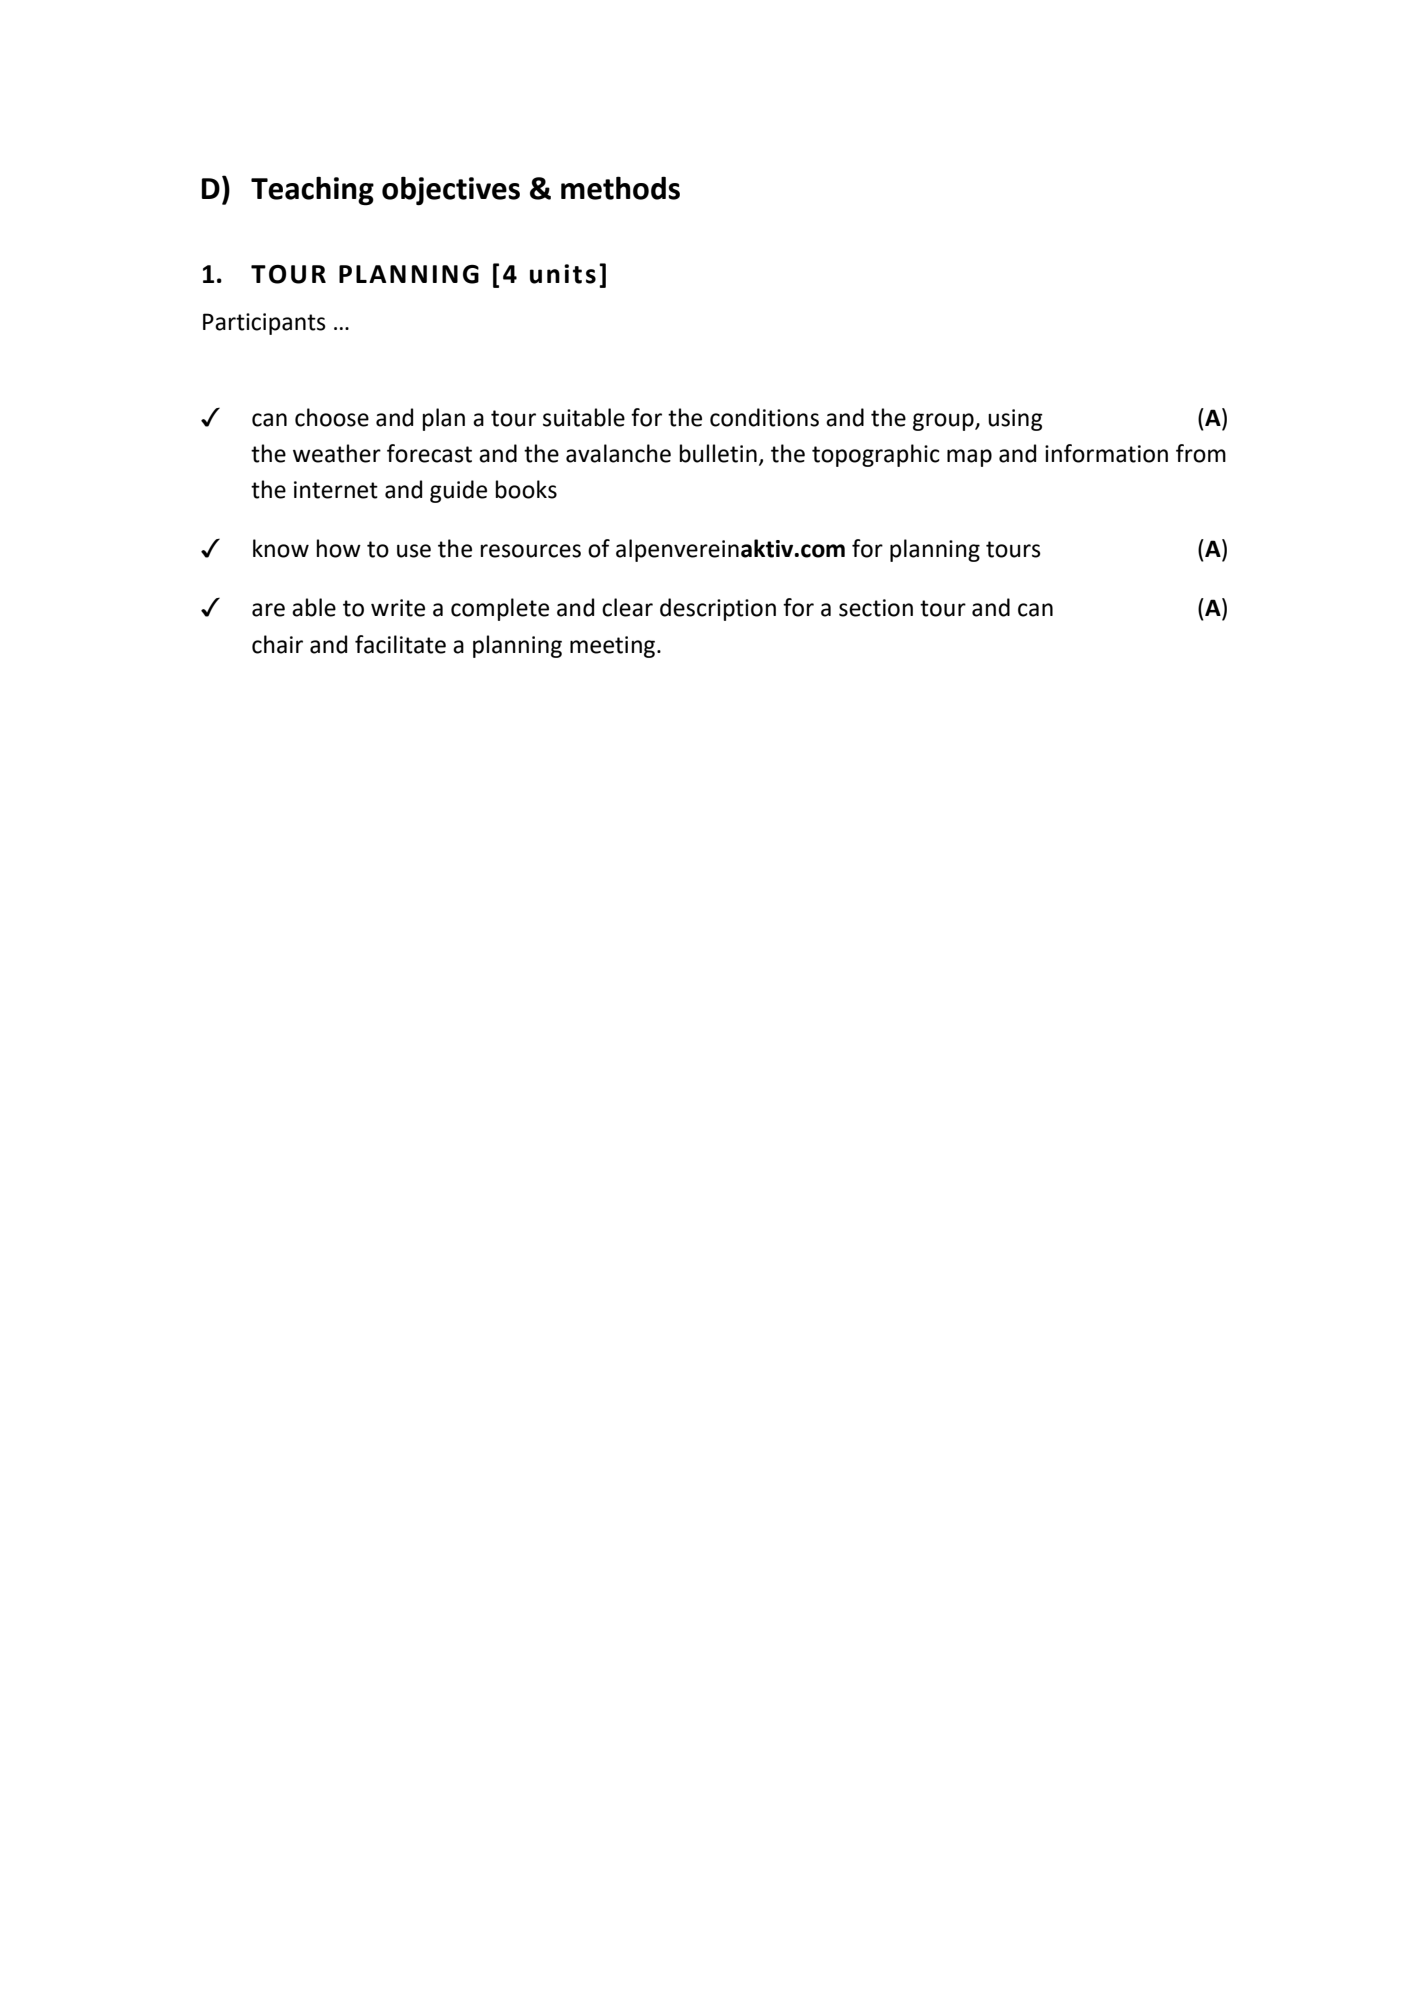 This document has height=1990, width=1407. What do you see at coordinates (1015, 420) in the document?
I see `using` at bounding box center [1015, 420].
